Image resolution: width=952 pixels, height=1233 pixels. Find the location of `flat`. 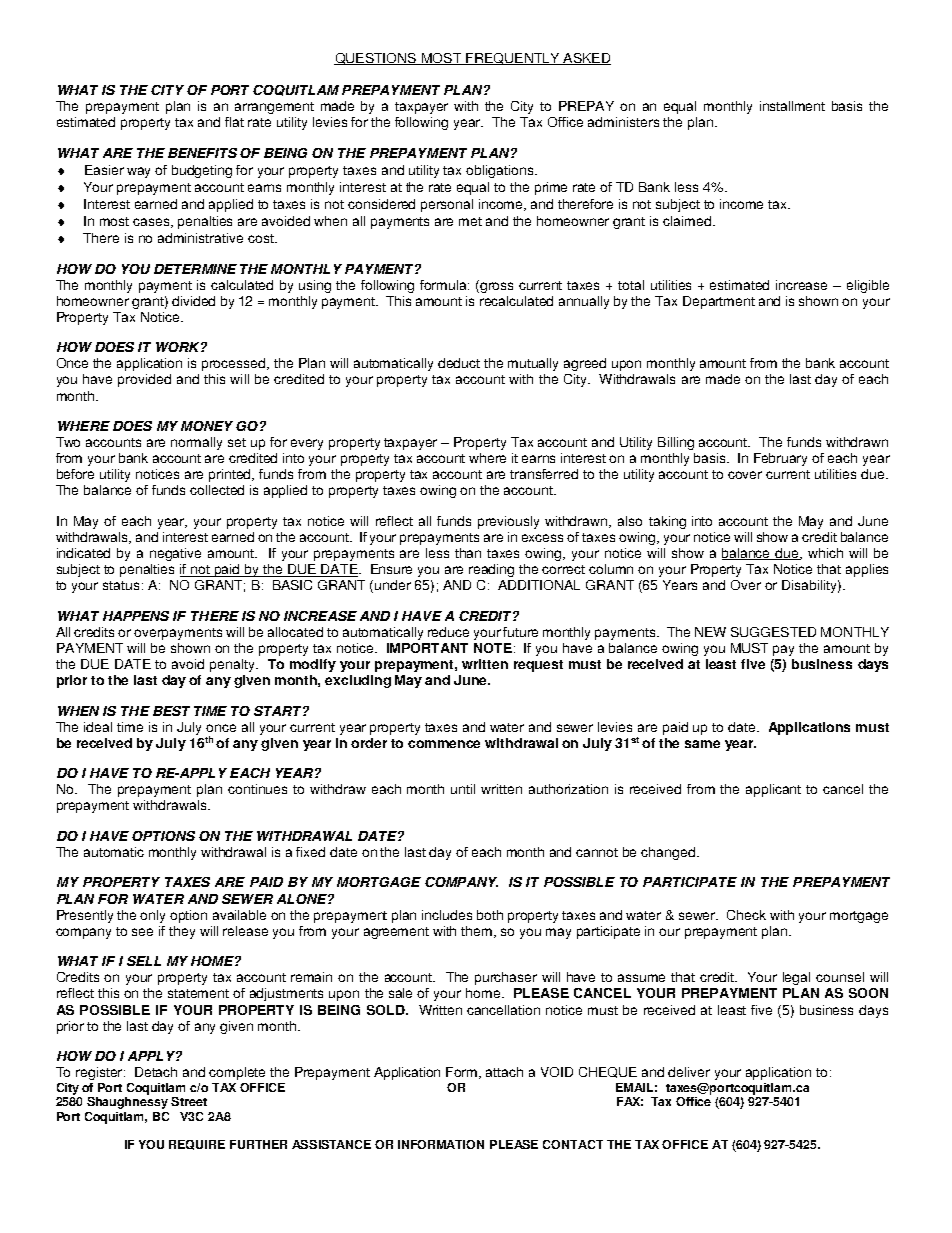

flat is located at coordinates (234, 122).
